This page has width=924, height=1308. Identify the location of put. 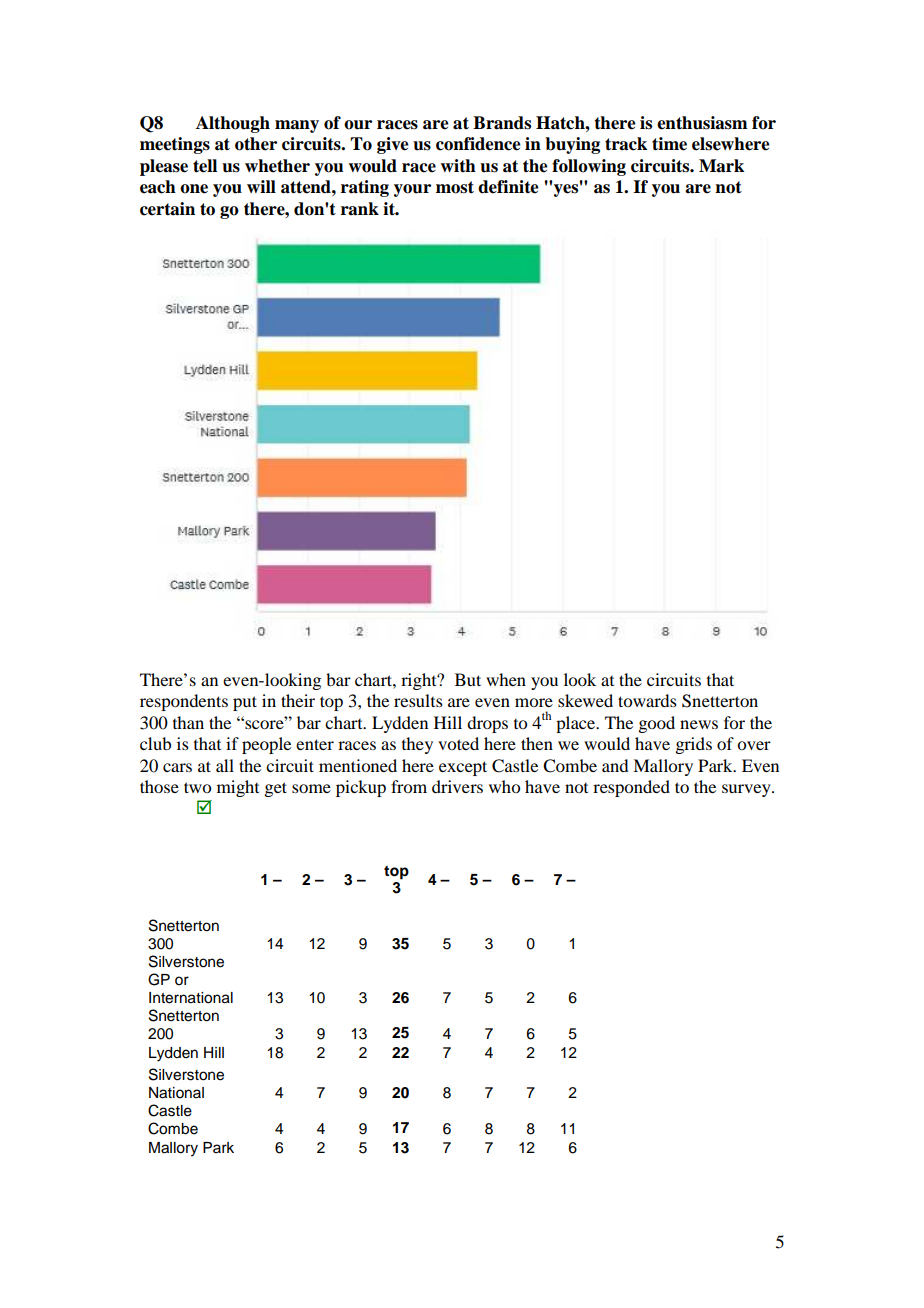
(245, 703).
